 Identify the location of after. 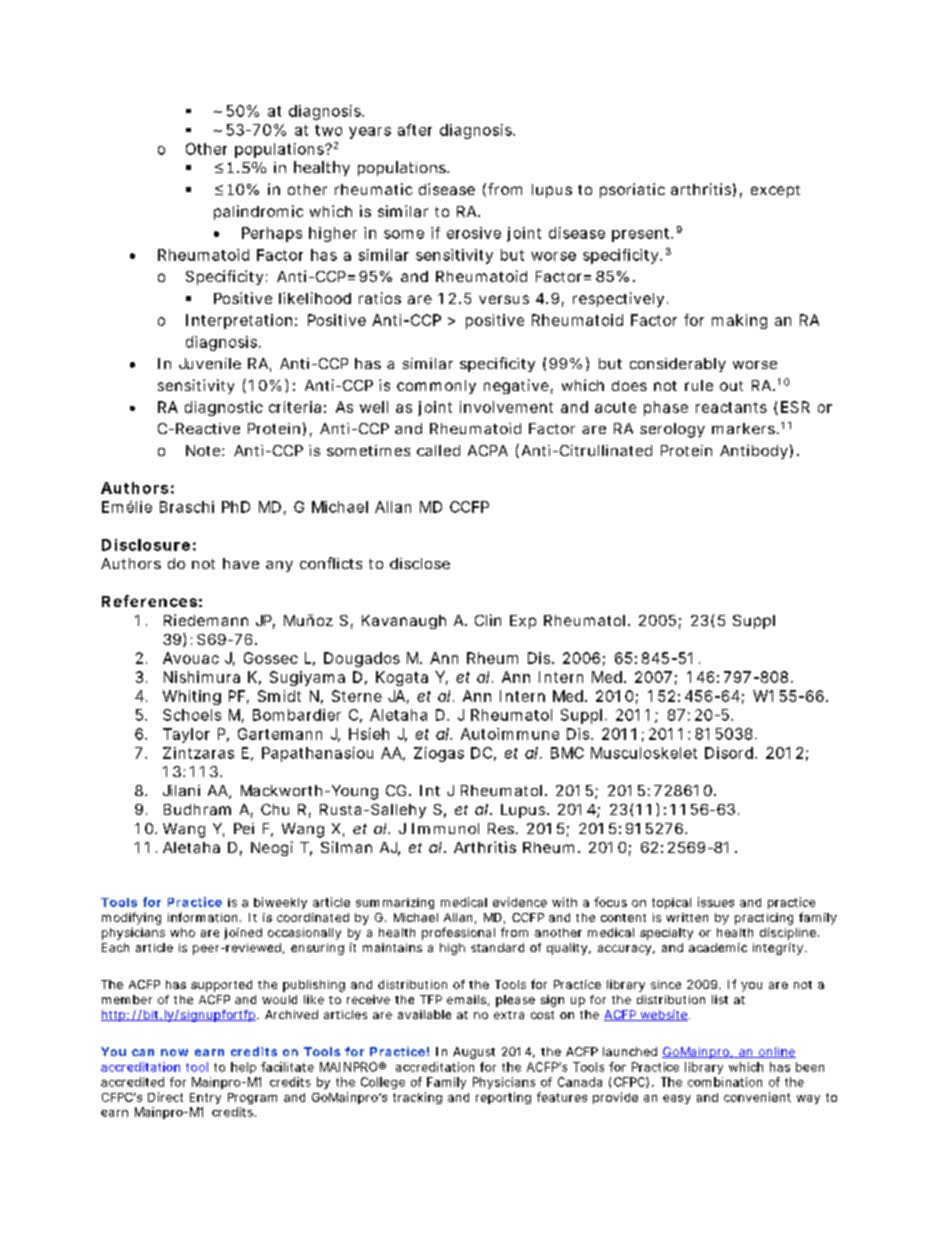
(415, 130).
